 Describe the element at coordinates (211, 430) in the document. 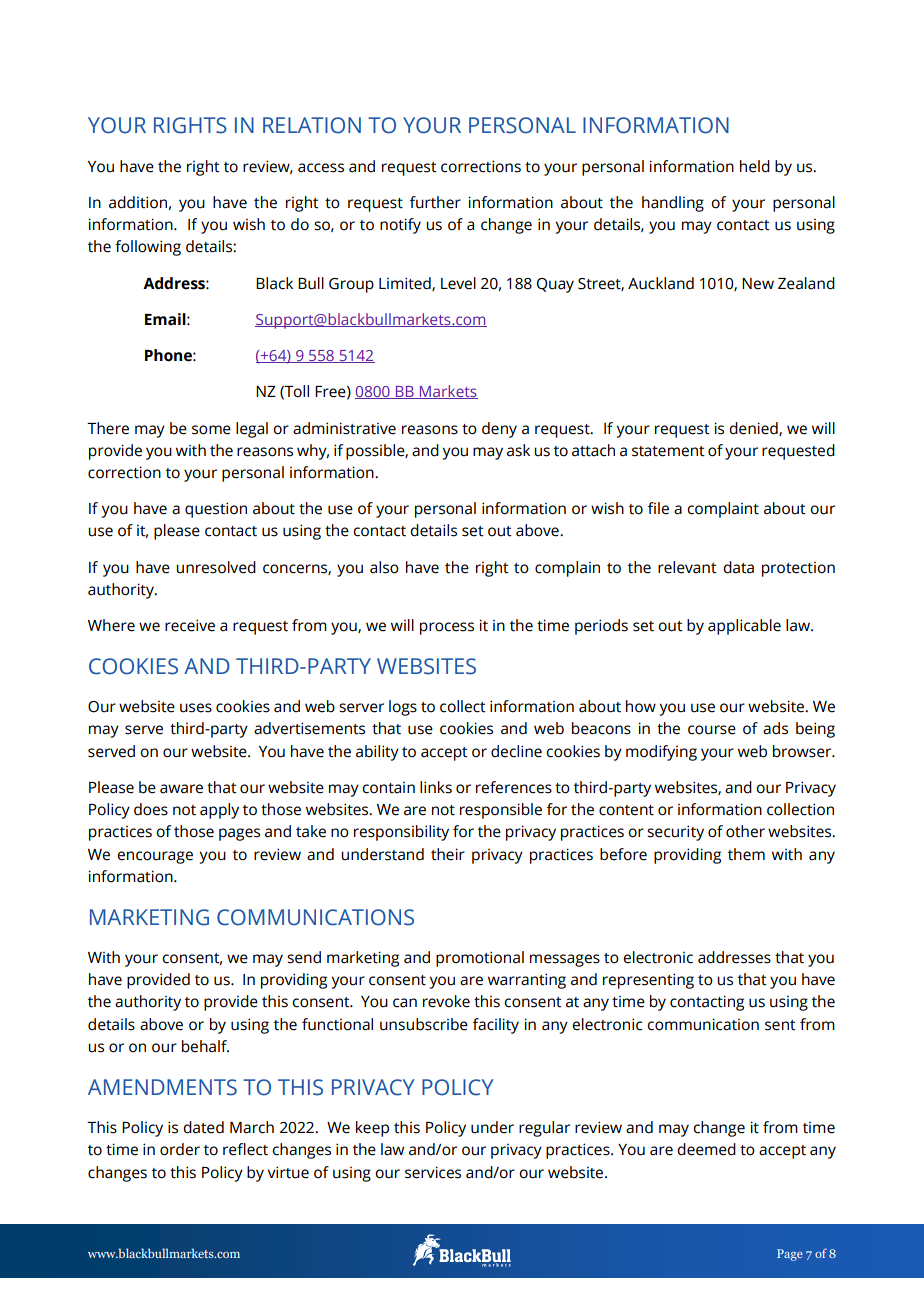

I see `some` at that location.
